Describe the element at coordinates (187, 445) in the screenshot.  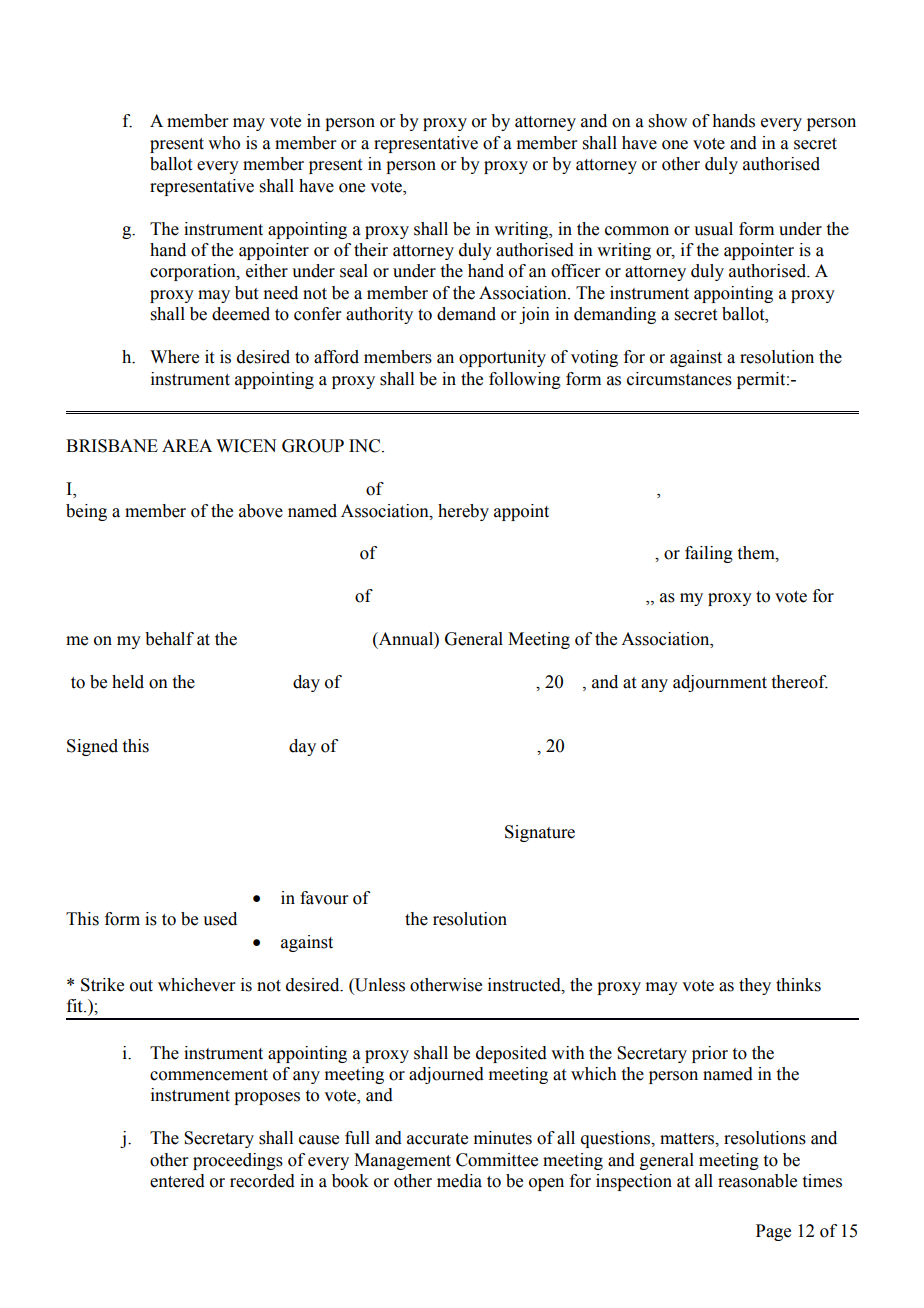
I see `AREA` at that location.
